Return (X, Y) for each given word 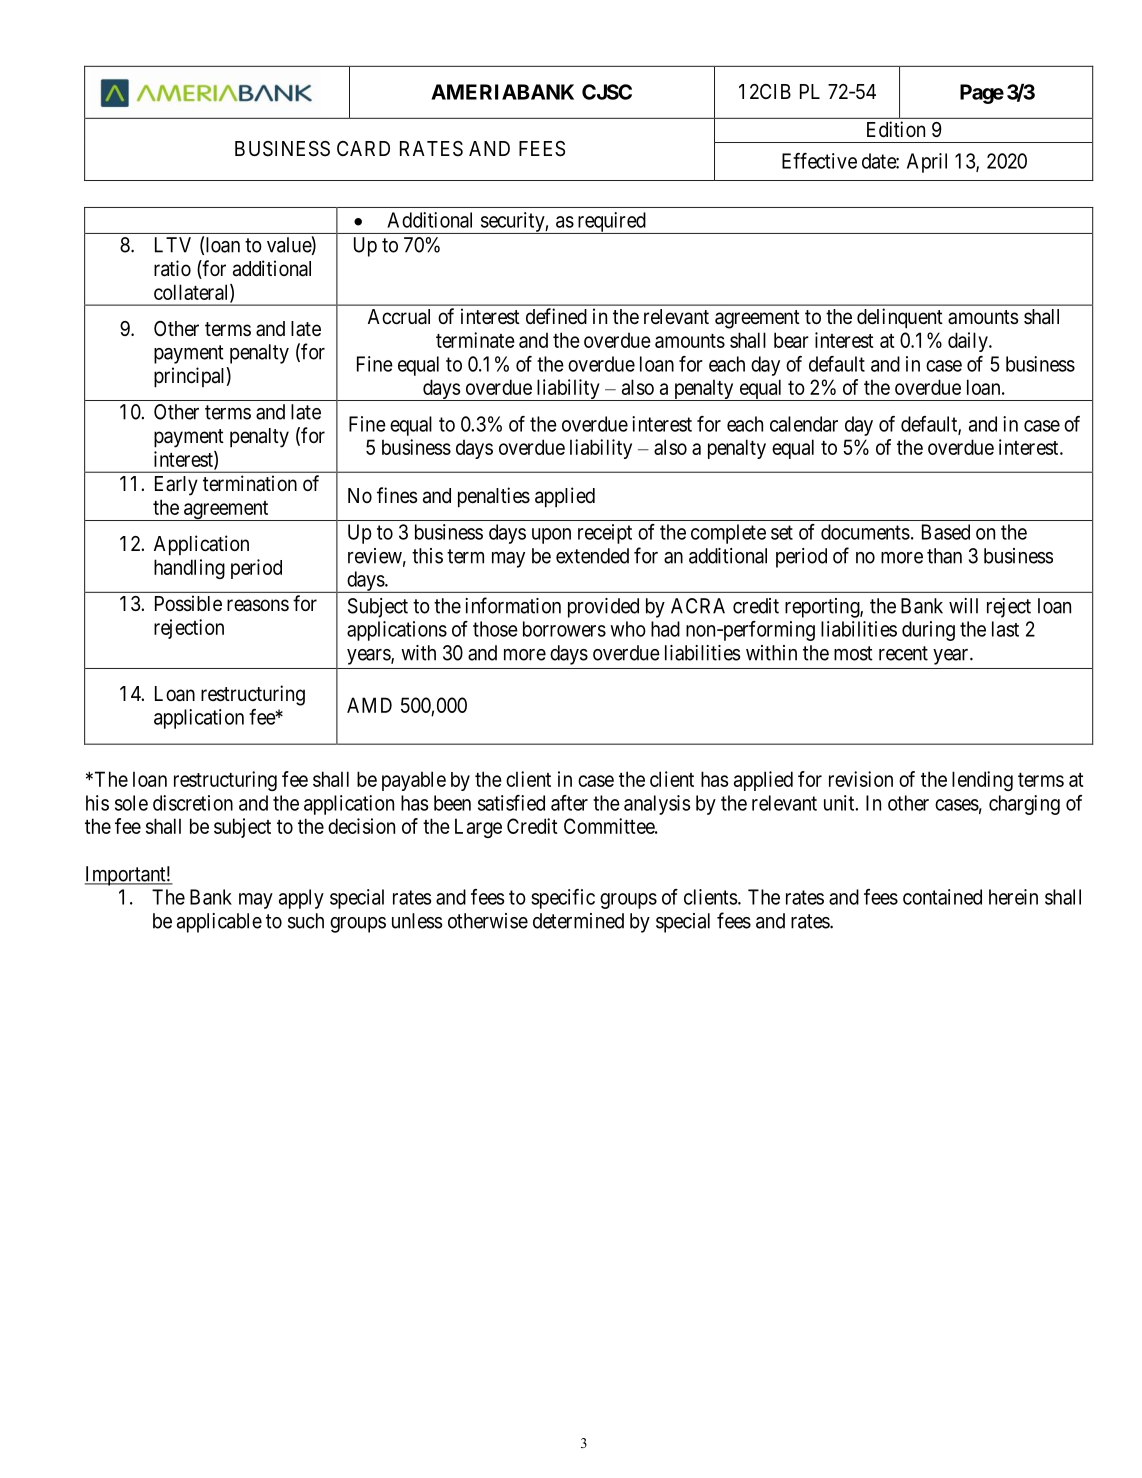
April (927, 163)
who (628, 629)
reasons (258, 605)
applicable (219, 923)
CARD (363, 148)
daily (969, 342)
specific (563, 899)
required (611, 223)
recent (903, 653)
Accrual (399, 317)
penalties (494, 497)
